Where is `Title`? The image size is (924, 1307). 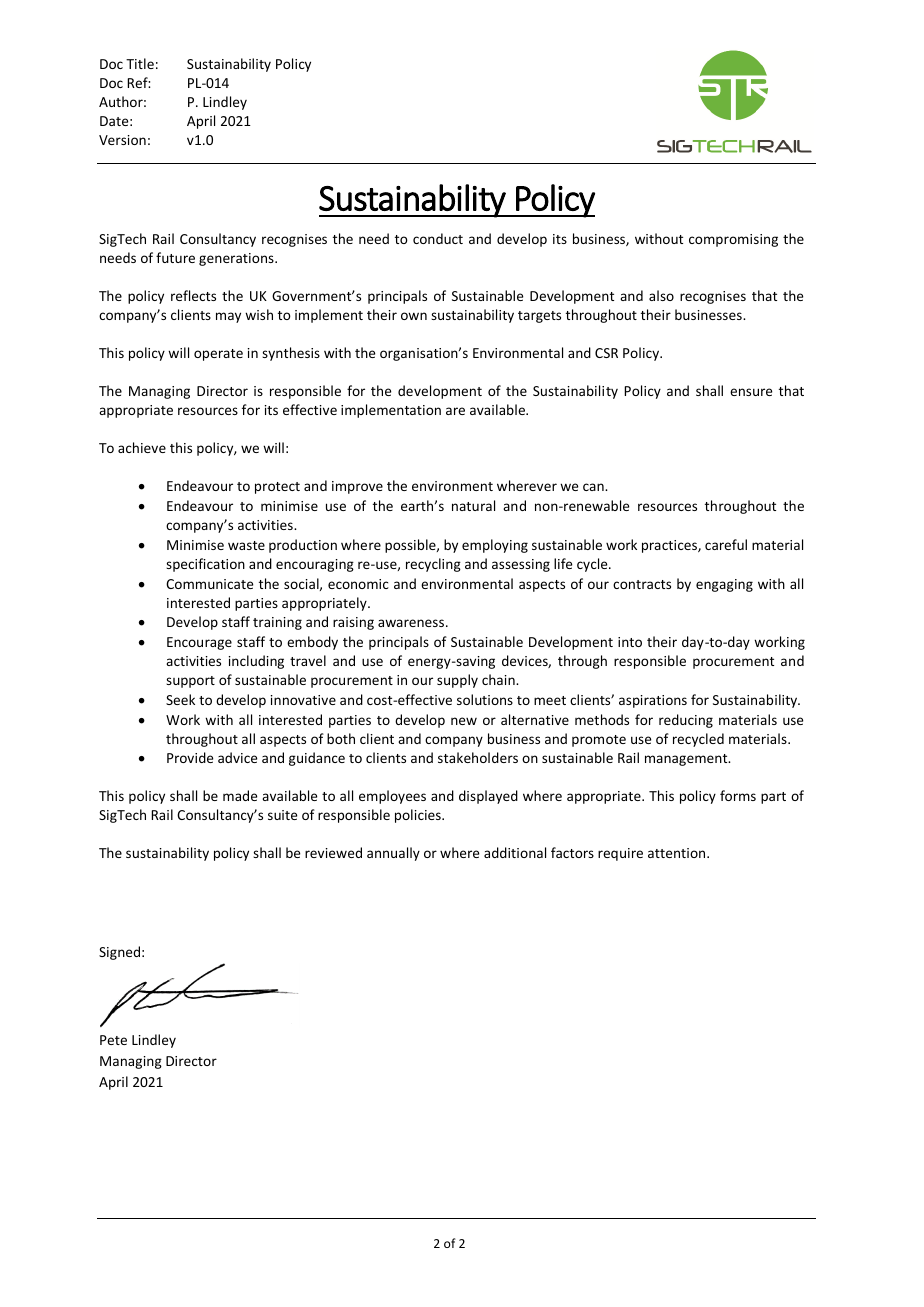 Title is located at coordinates (140, 63).
